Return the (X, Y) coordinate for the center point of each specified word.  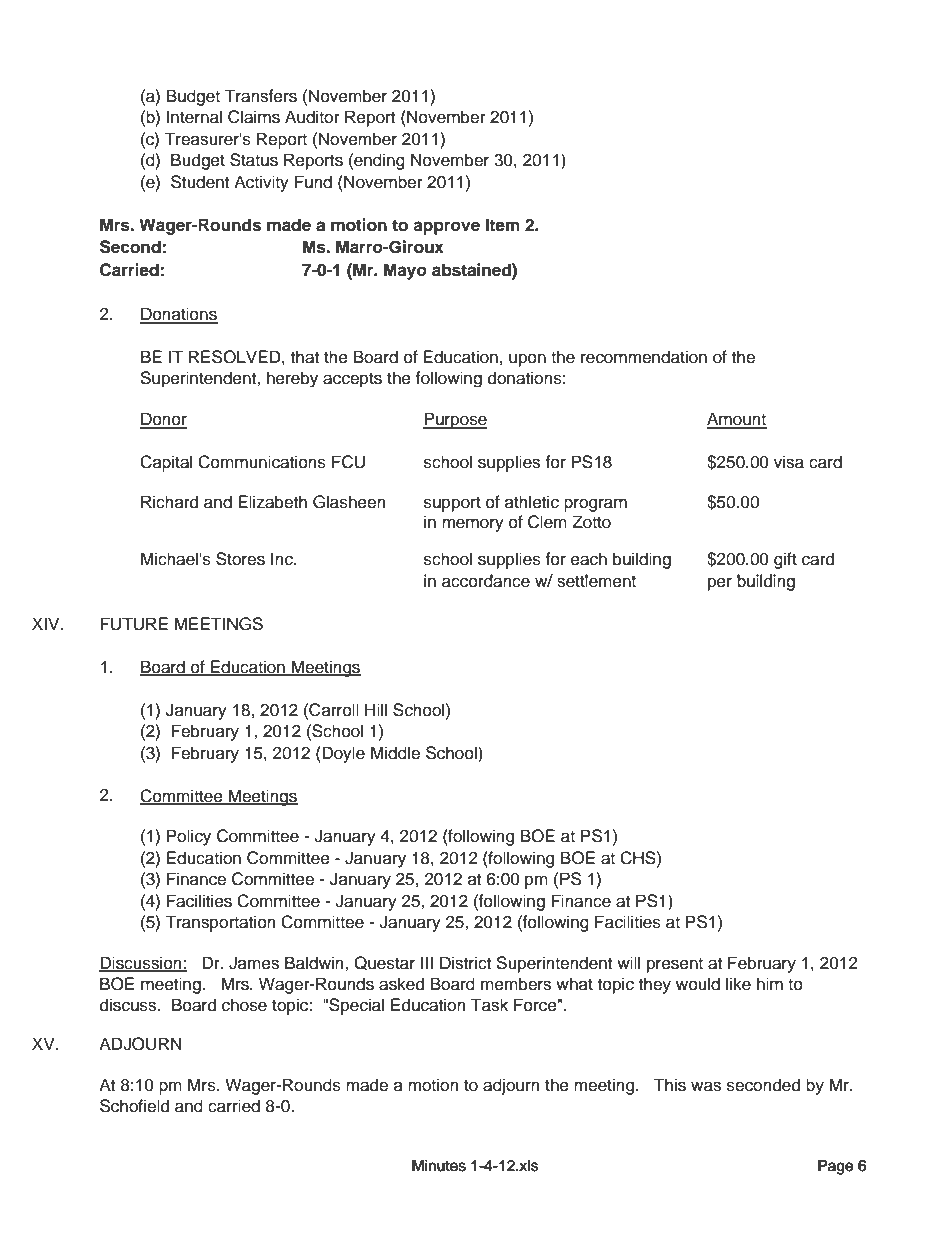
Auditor (312, 117)
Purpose (455, 420)
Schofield (134, 1106)
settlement (596, 581)
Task (489, 1005)
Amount (737, 420)
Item (503, 225)
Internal (194, 117)
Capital (166, 463)
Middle (395, 753)
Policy (189, 837)
